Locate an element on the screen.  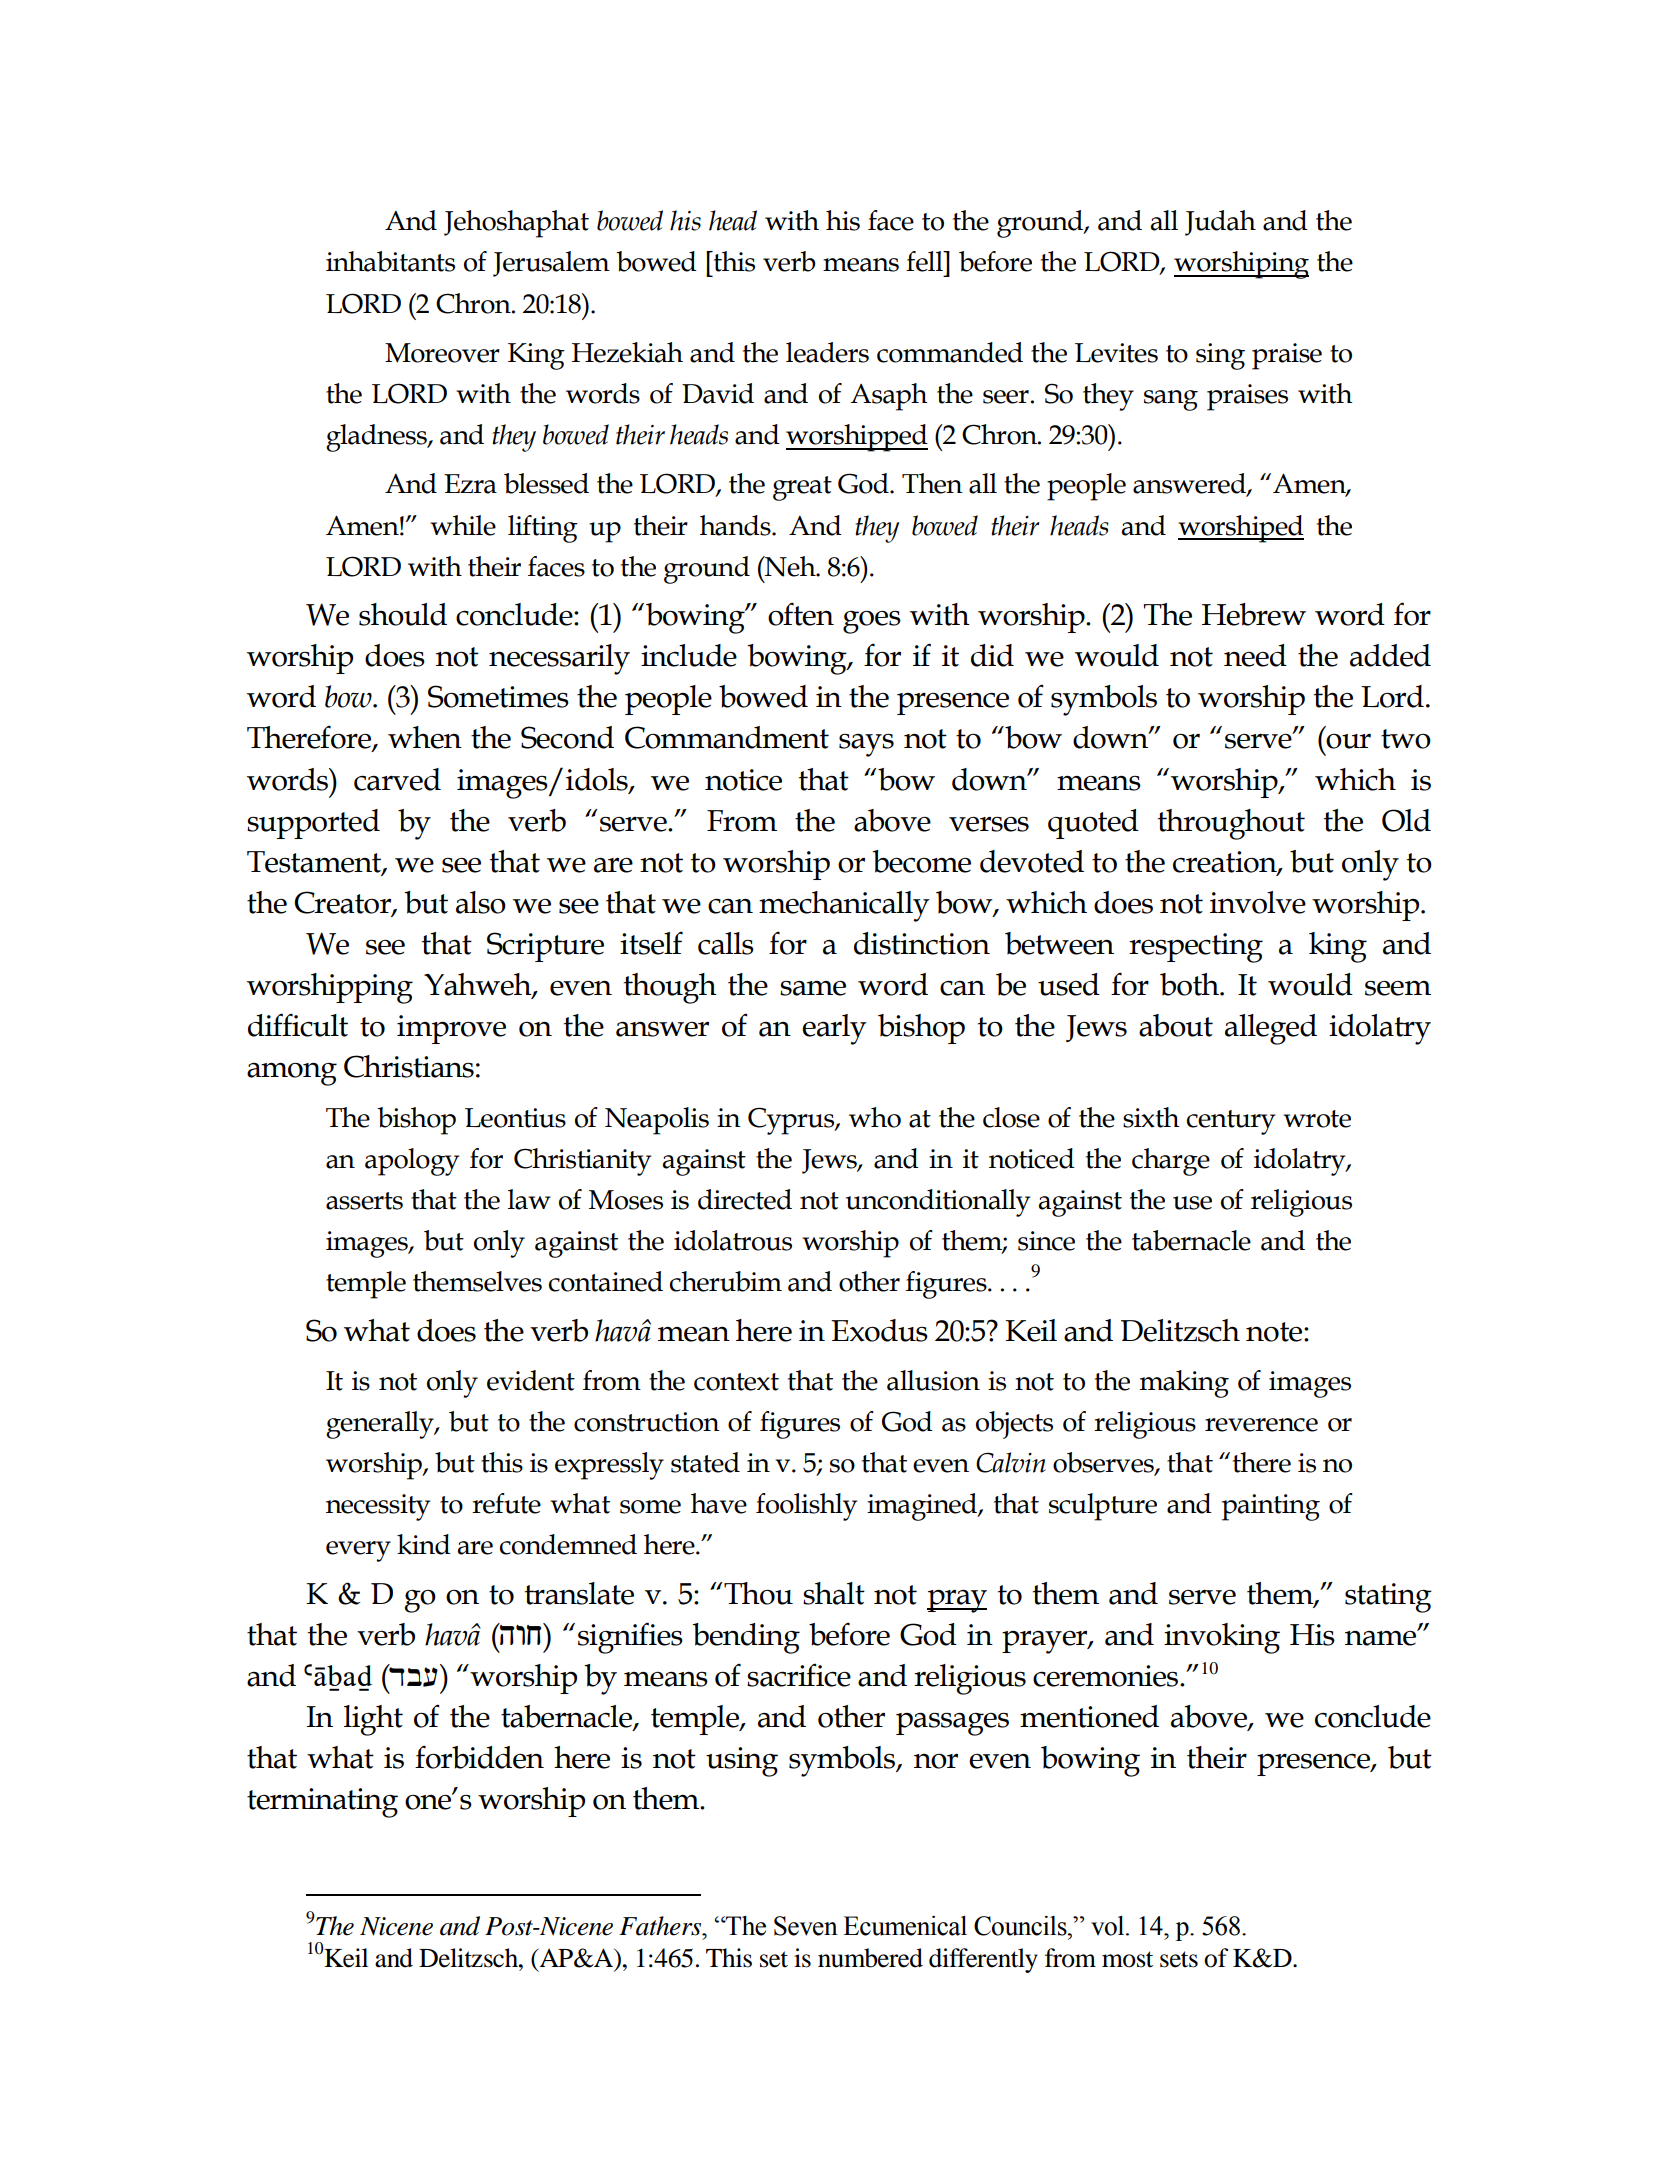
who is located at coordinates (875, 1117).
